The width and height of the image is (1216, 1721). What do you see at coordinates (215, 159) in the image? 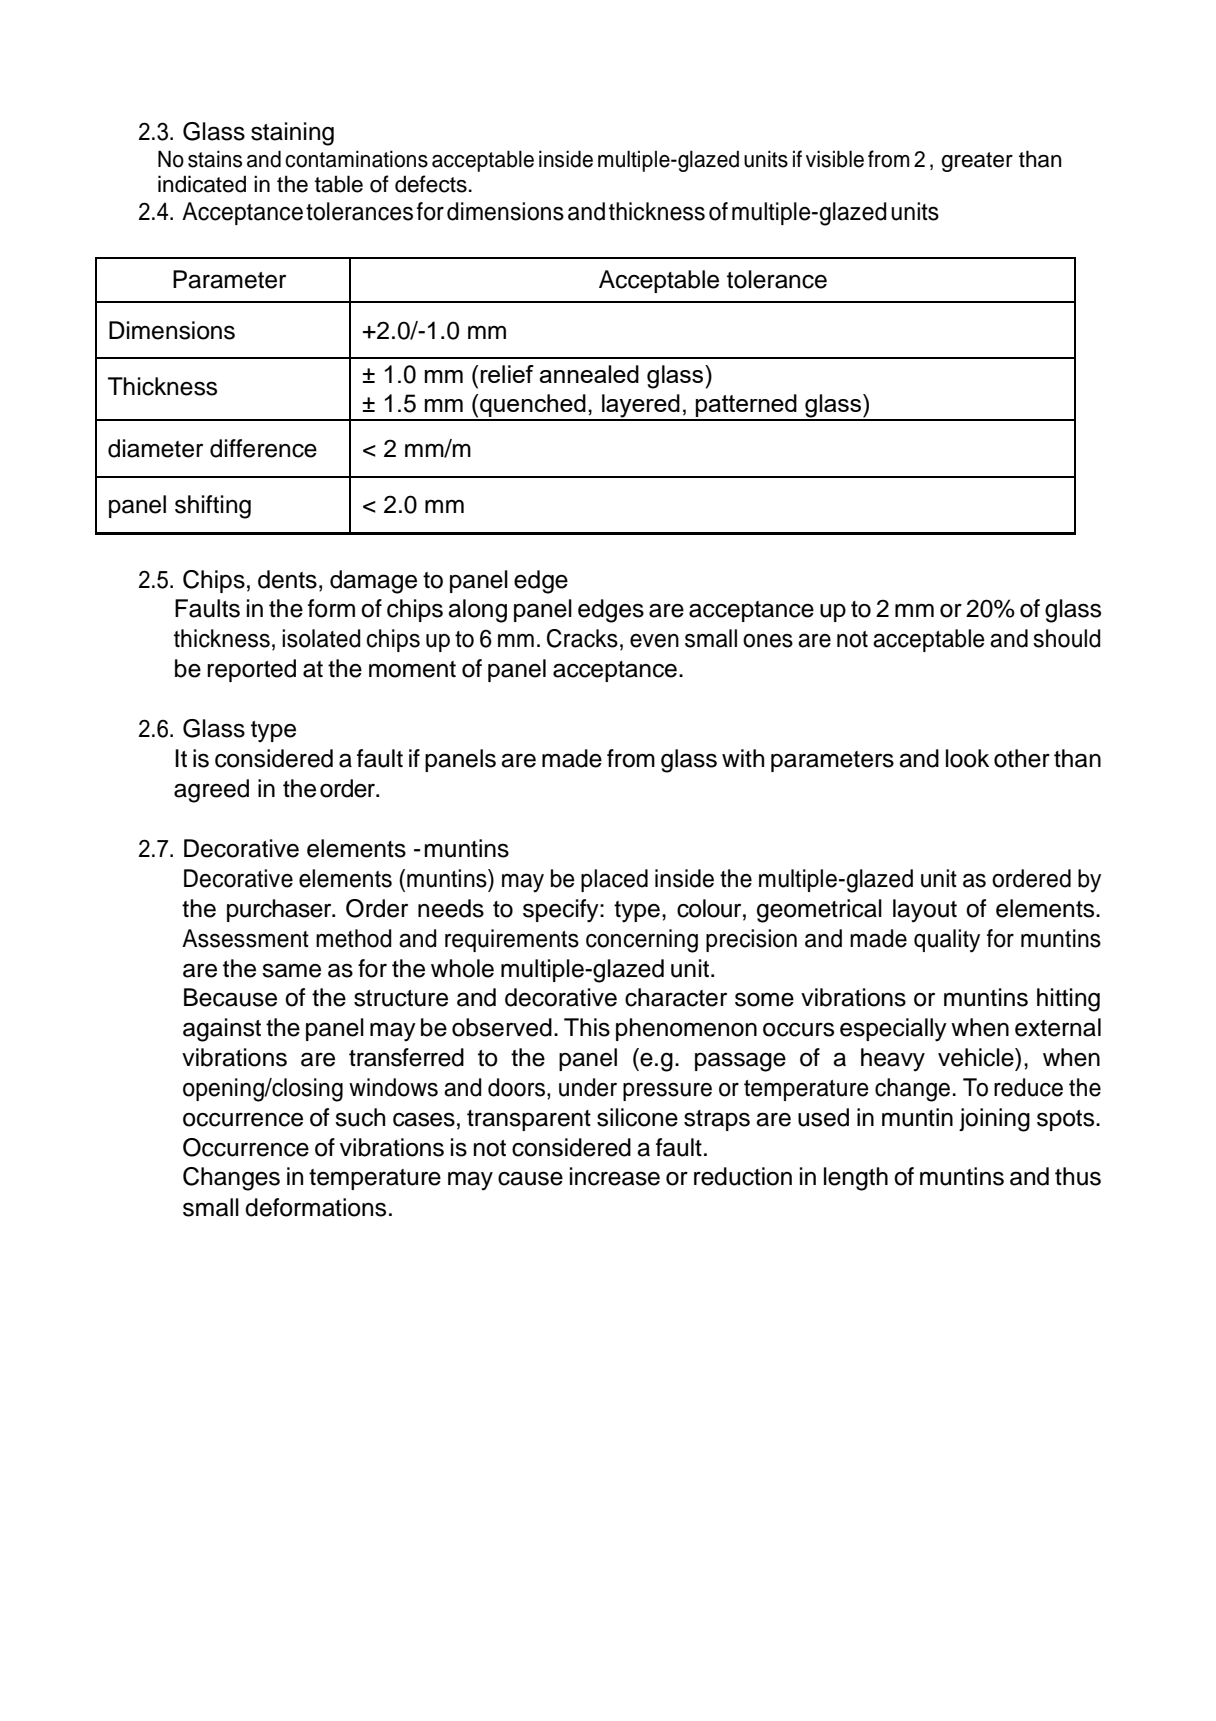
I see `stains` at bounding box center [215, 159].
